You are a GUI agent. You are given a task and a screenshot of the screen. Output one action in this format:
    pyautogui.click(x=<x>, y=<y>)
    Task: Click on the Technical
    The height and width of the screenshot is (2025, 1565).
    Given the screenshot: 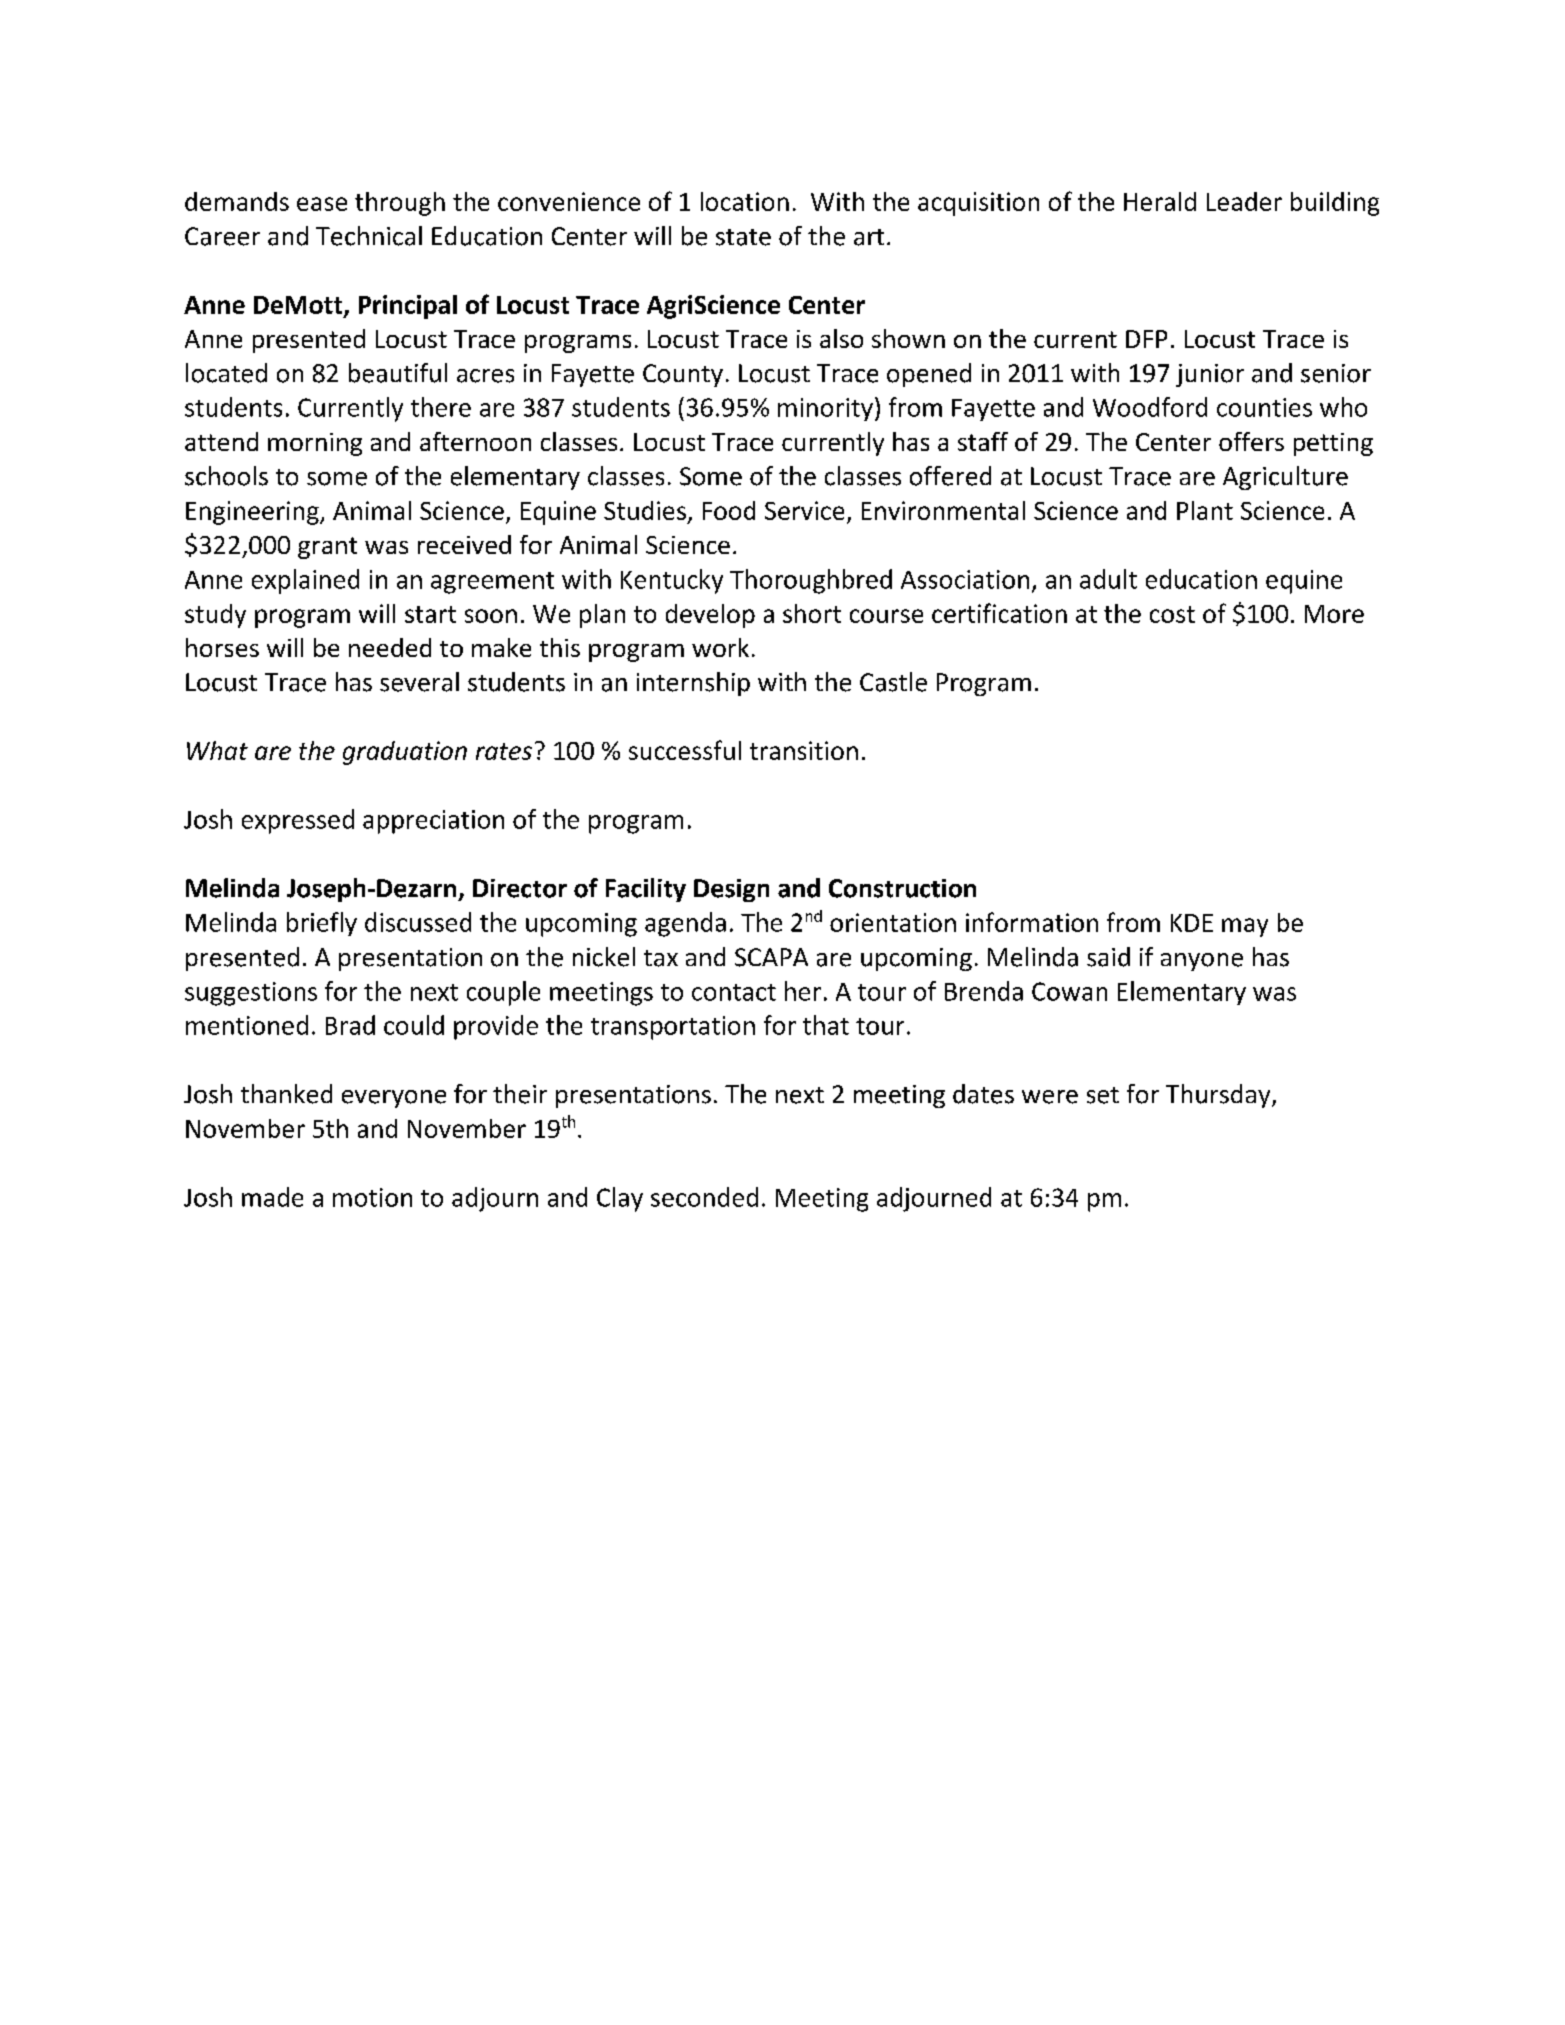 What is the action you would take?
    pyautogui.click(x=369, y=236)
